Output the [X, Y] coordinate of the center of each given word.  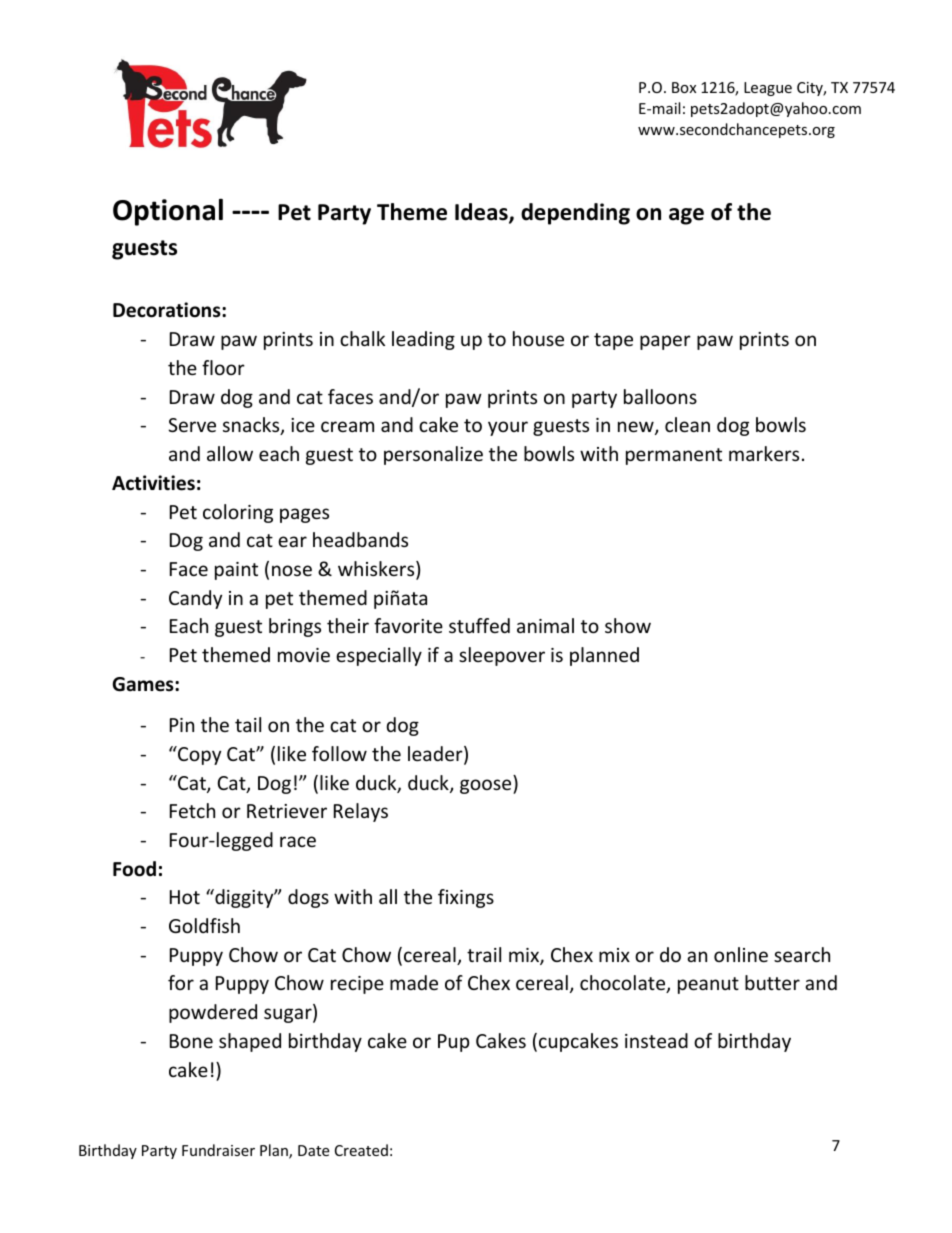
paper [665, 342]
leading [423, 340]
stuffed [479, 625]
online [741, 954]
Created [361, 1150]
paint [236, 571]
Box [684, 87]
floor [223, 367]
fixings [466, 898]
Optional [168, 212]
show [628, 625]
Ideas [482, 213]
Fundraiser [218, 1150]
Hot [185, 897]
